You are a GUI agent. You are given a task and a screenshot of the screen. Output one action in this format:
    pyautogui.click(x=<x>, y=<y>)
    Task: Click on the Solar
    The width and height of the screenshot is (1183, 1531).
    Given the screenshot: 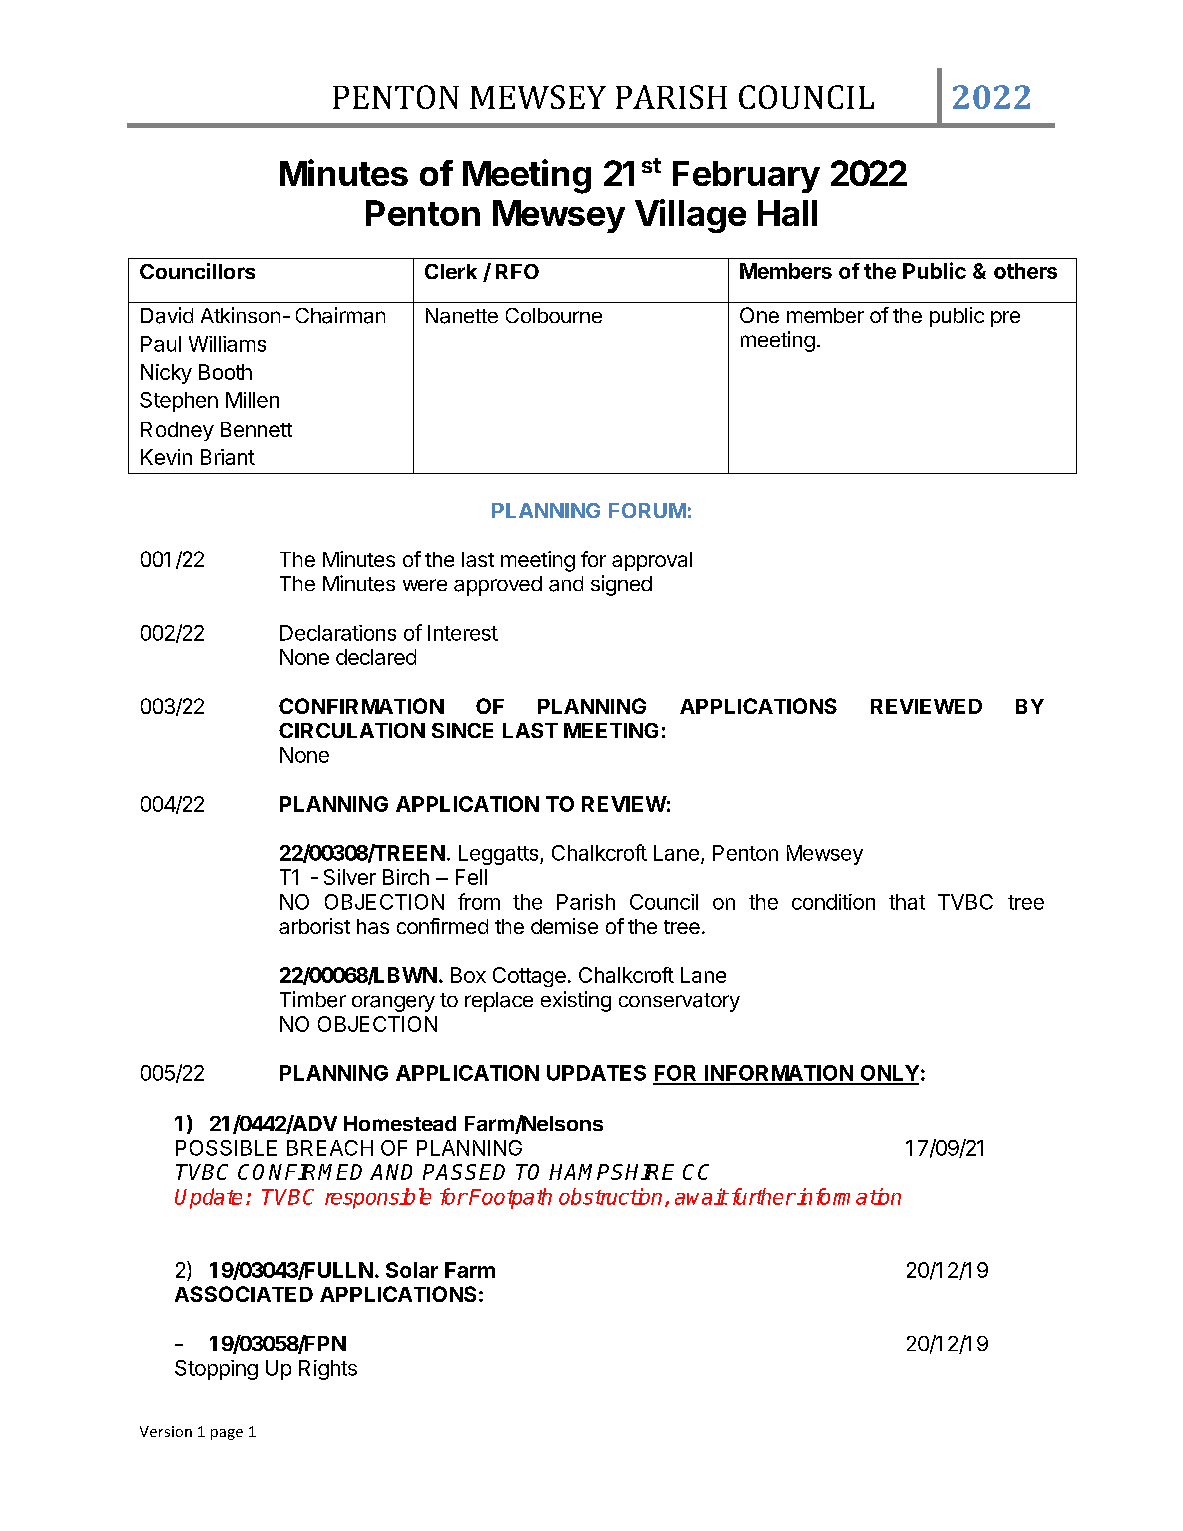 What is the action you would take?
    pyautogui.click(x=412, y=1270)
